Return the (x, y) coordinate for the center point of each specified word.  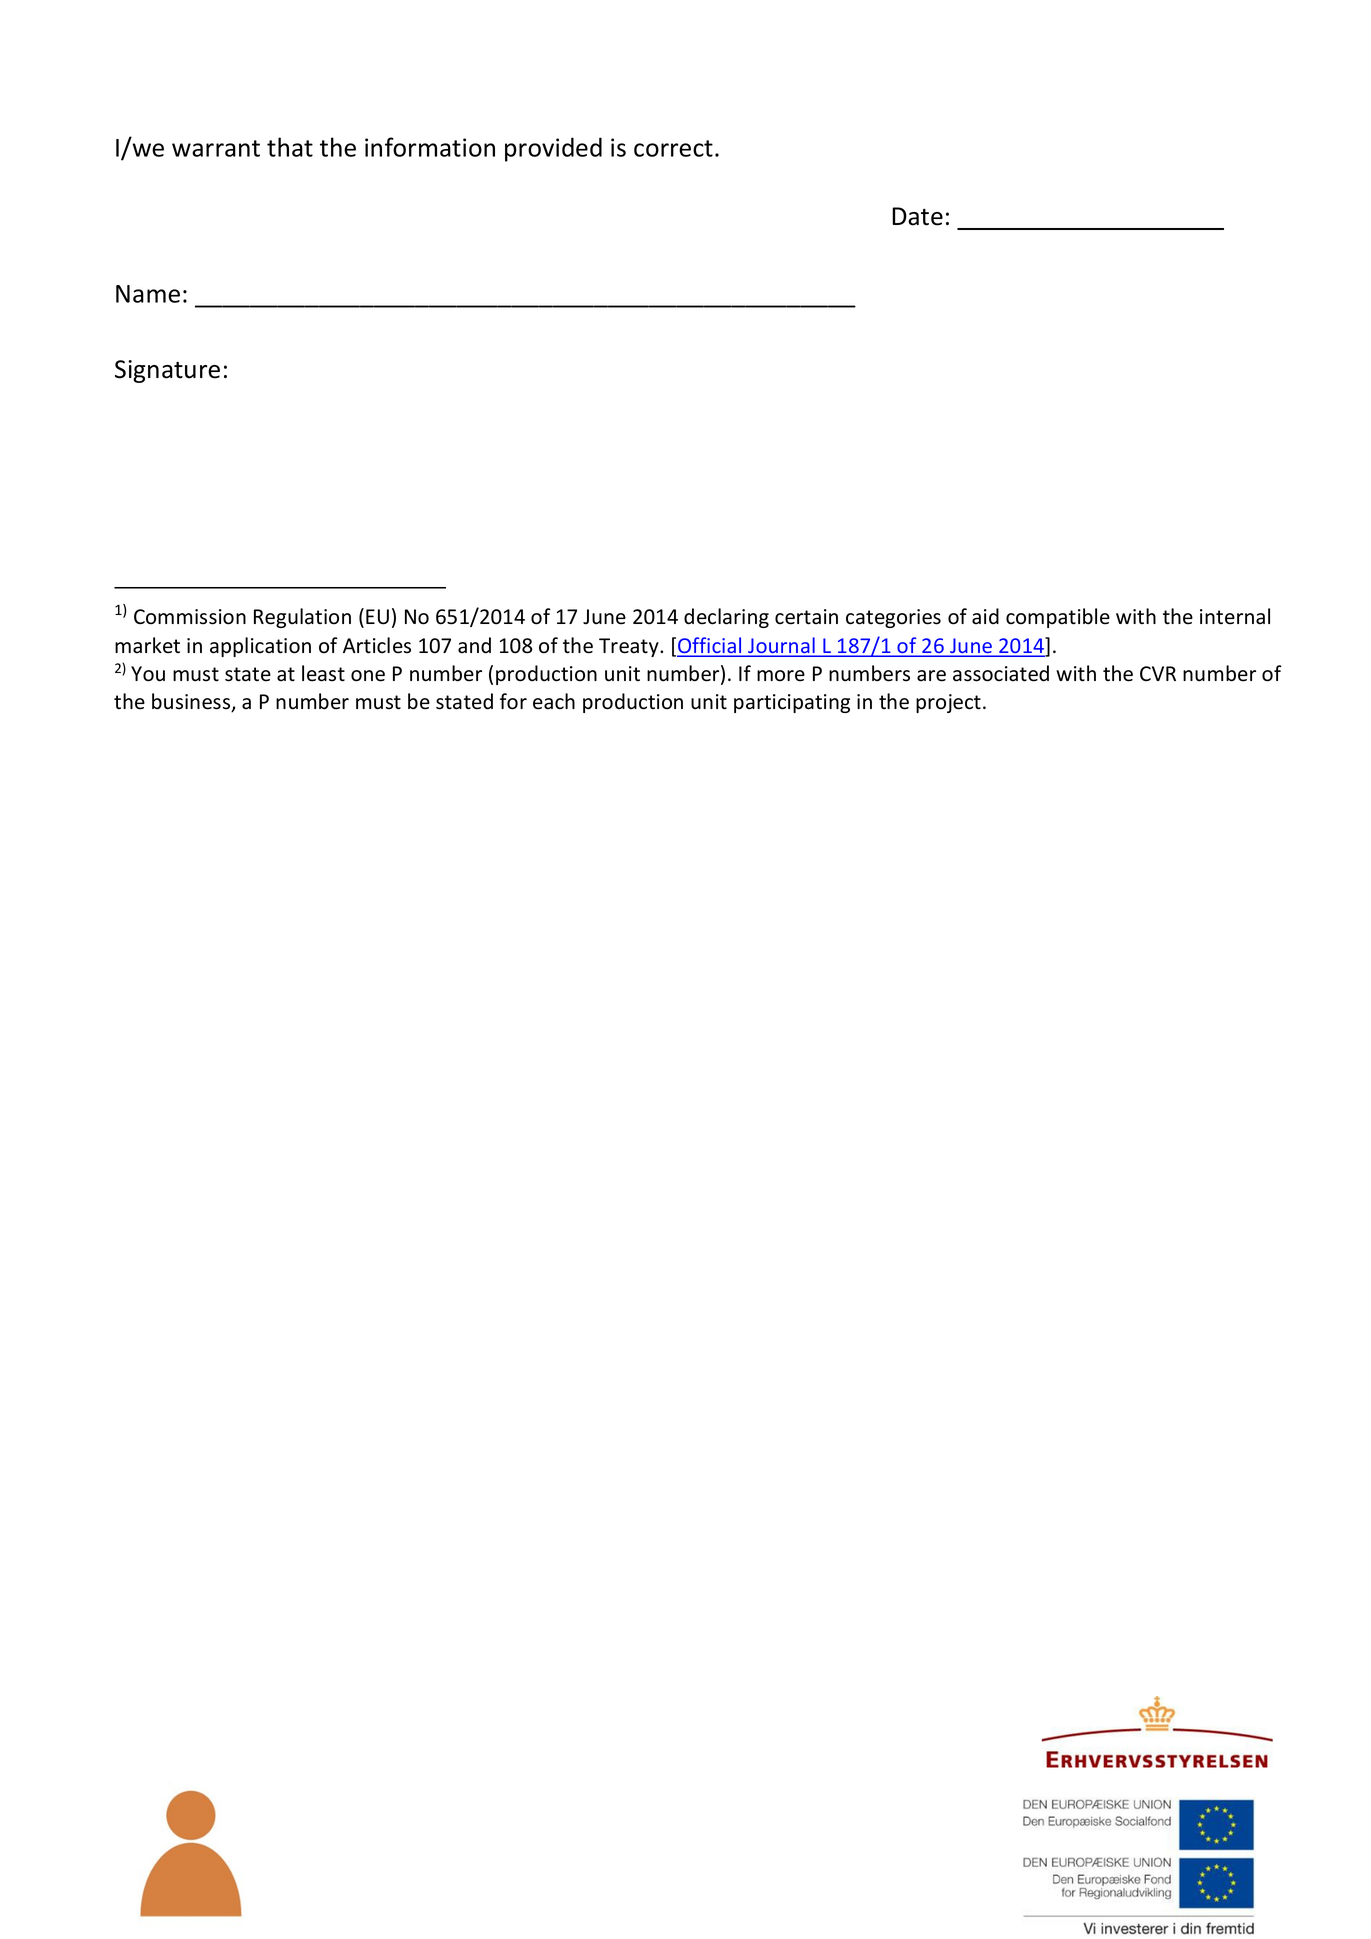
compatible (1058, 618)
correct (673, 148)
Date (917, 216)
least (323, 673)
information (430, 147)
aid (985, 616)
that (290, 147)
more (781, 676)
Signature (167, 371)
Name (148, 294)
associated (1001, 673)
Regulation (302, 618)
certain (806, 617)
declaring (726, 618)
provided (553, 149)
